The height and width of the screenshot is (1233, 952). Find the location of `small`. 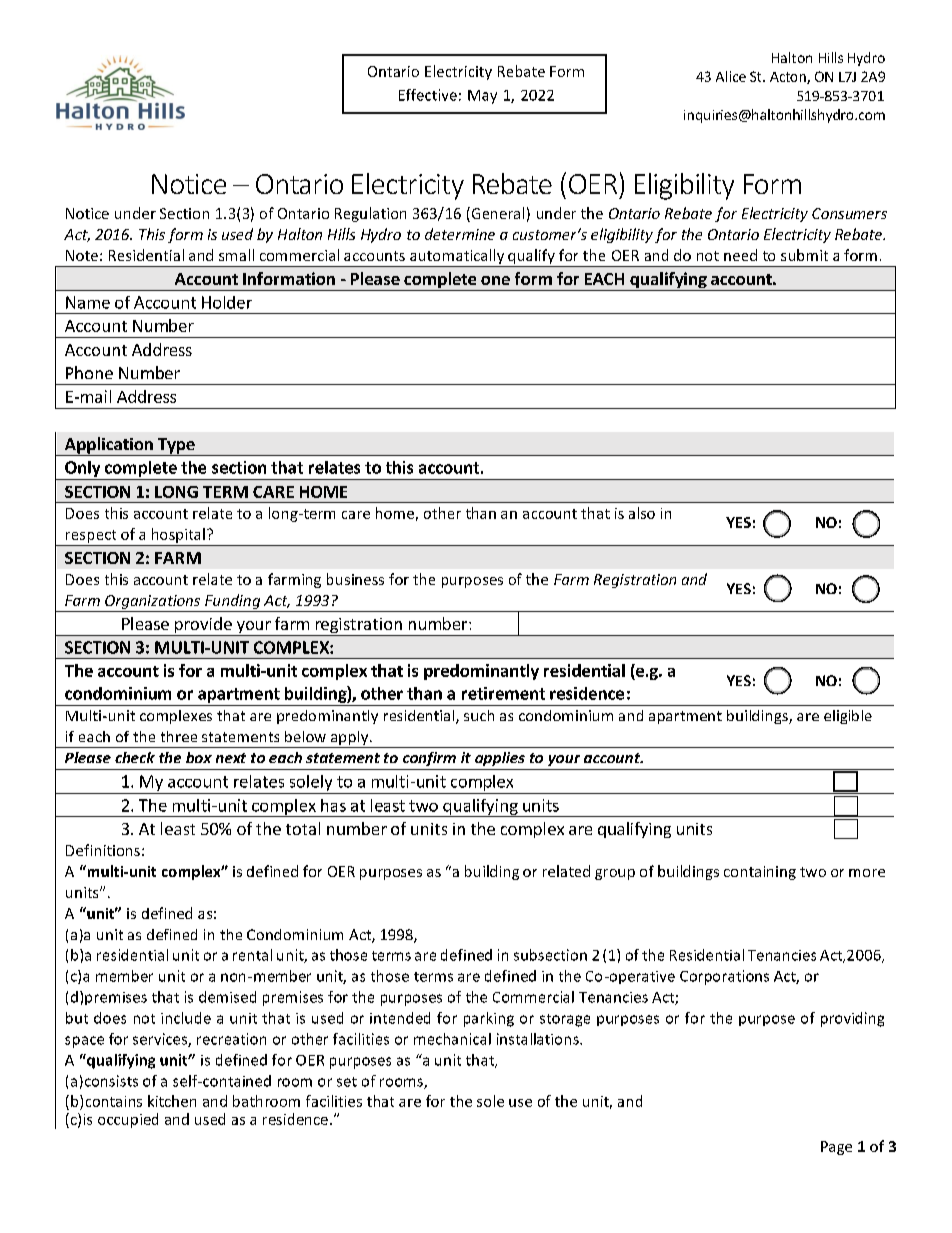

small is located at coordinates (236, 255).
